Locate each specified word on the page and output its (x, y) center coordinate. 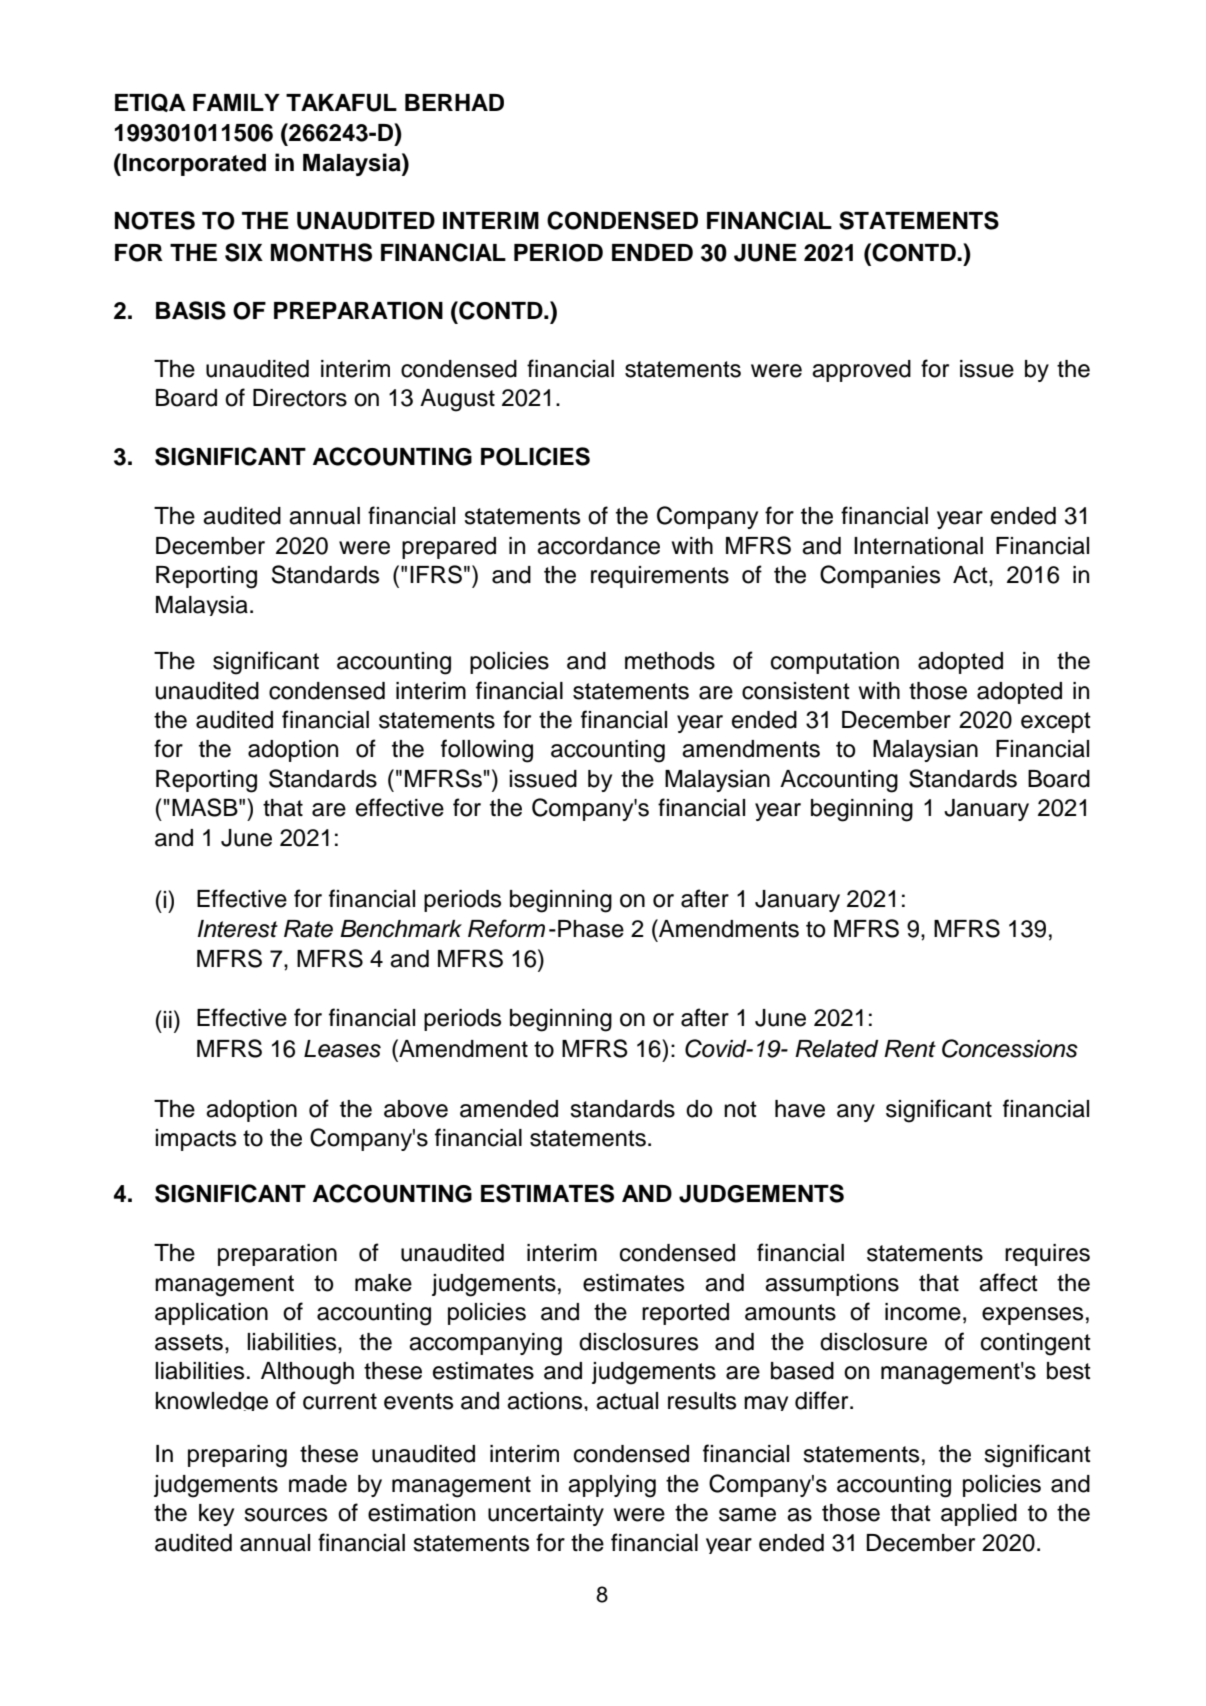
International (918, 546)
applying (612, 1486)
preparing (237, 1456)
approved (861, 371)
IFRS (436, 574)
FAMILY (236, 102)
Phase (591, 929)
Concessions (1010, 1048)
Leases (342, 1049)
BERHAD (454, 102)
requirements (660, 577)
